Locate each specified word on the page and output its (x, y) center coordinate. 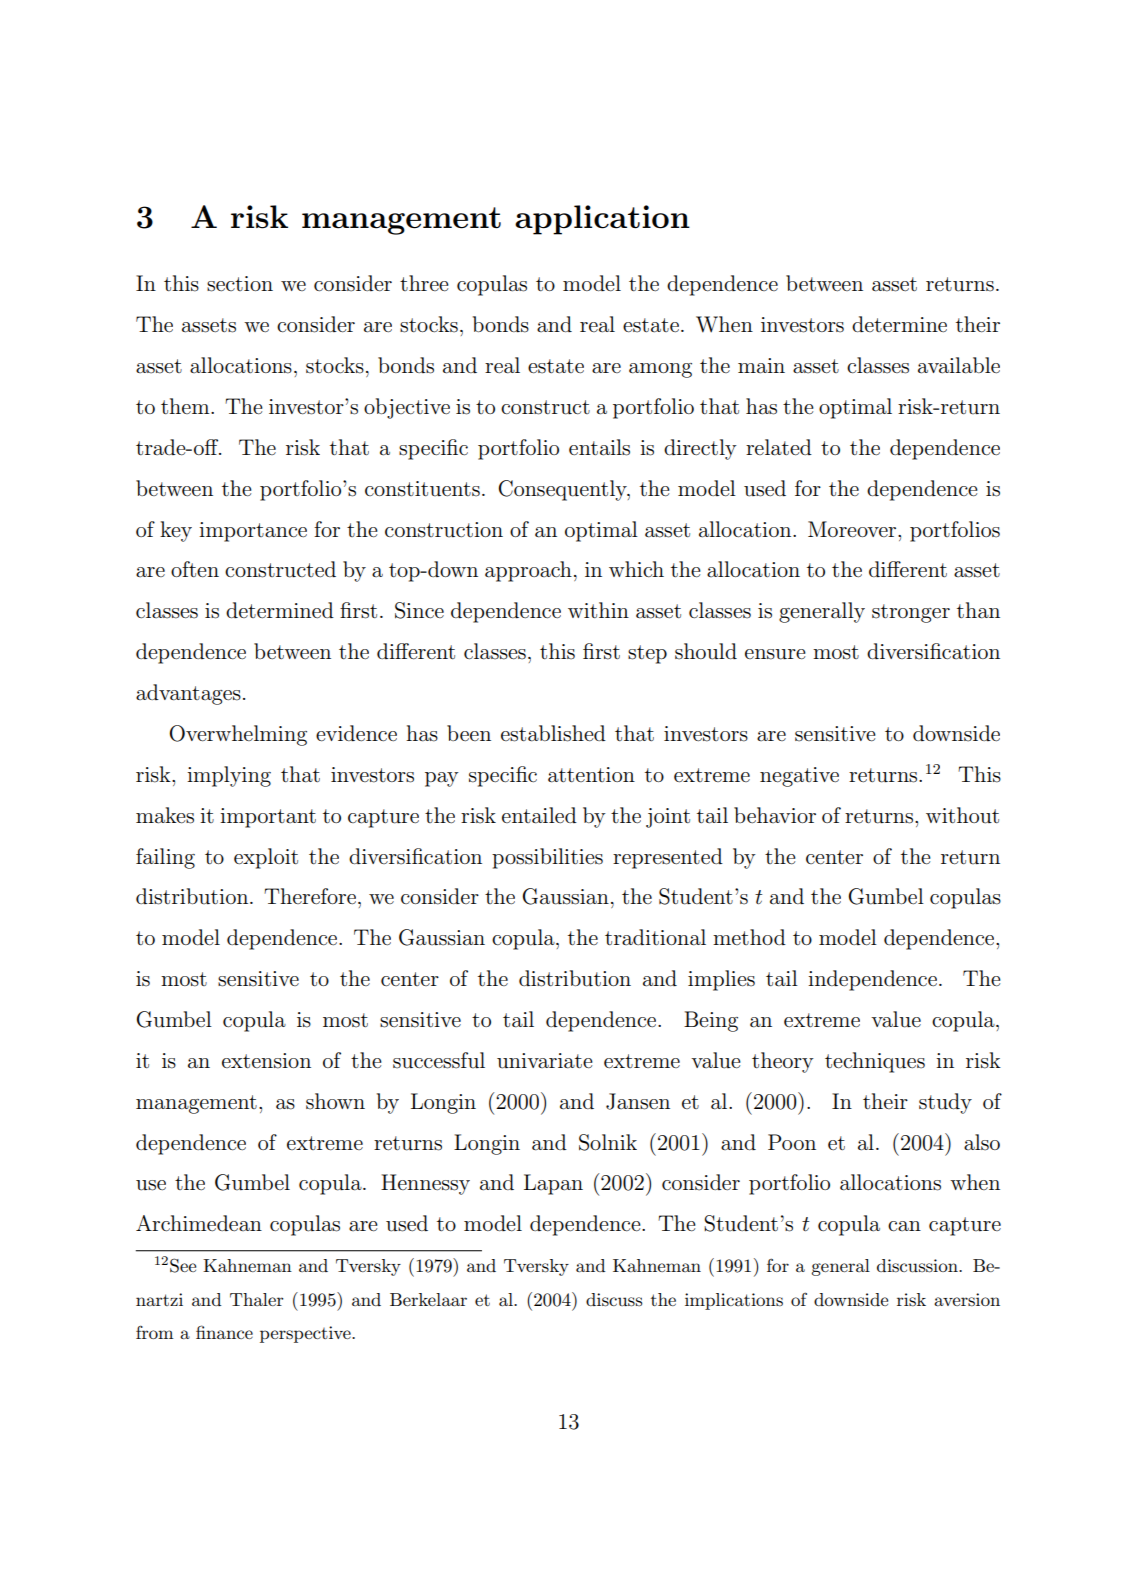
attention (591, 775)
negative (799, 777)
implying (229, 776)
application (602, 220)
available (959, 365)
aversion (967, 1300)
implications (734, 1301)
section (240, 284)
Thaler (256, 1299)
